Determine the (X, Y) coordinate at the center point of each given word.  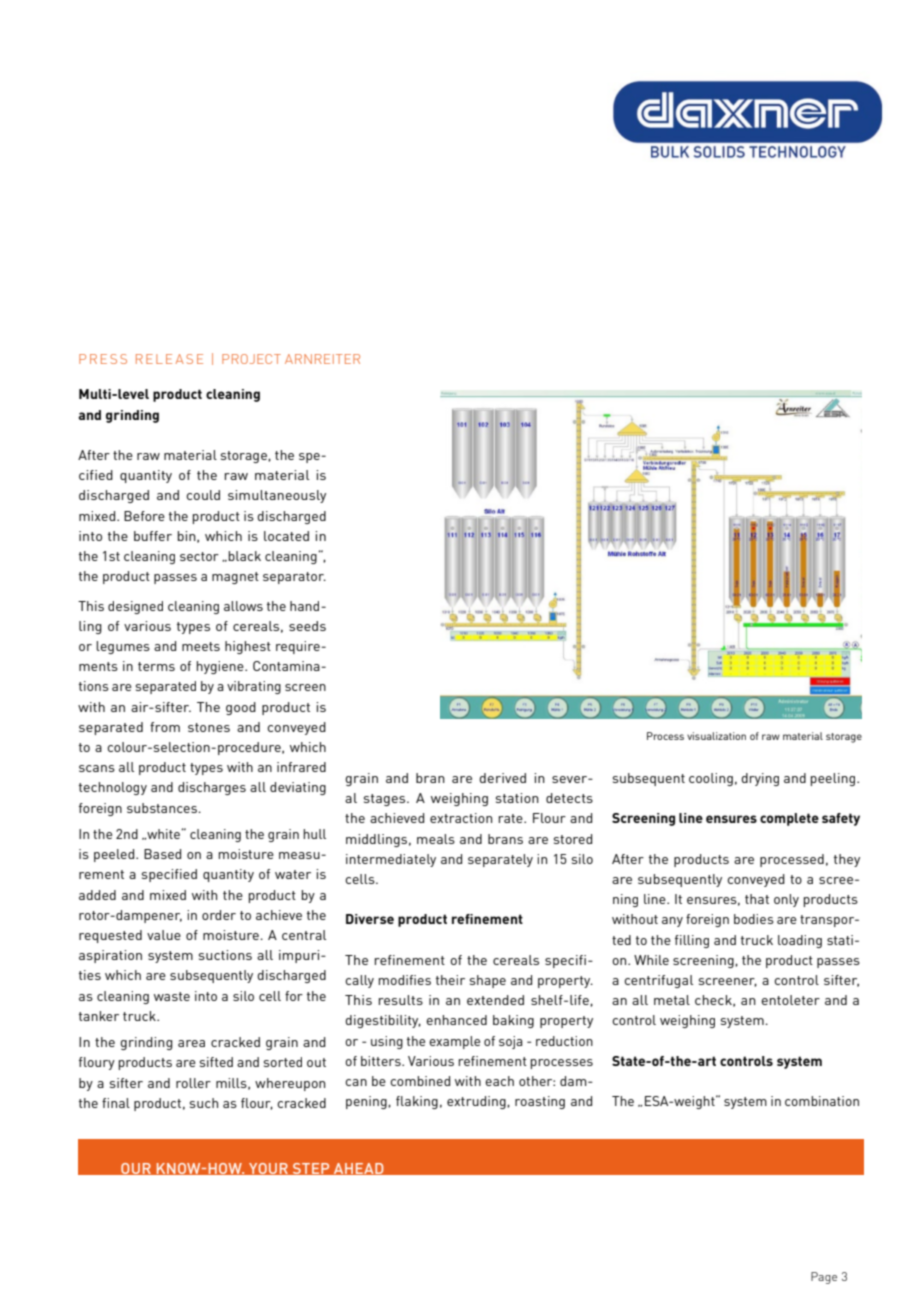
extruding (477, 1102)
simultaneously (277, 496)
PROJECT (251, 359)
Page (824, 1278)
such (204, 1103)
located (286, 536)
